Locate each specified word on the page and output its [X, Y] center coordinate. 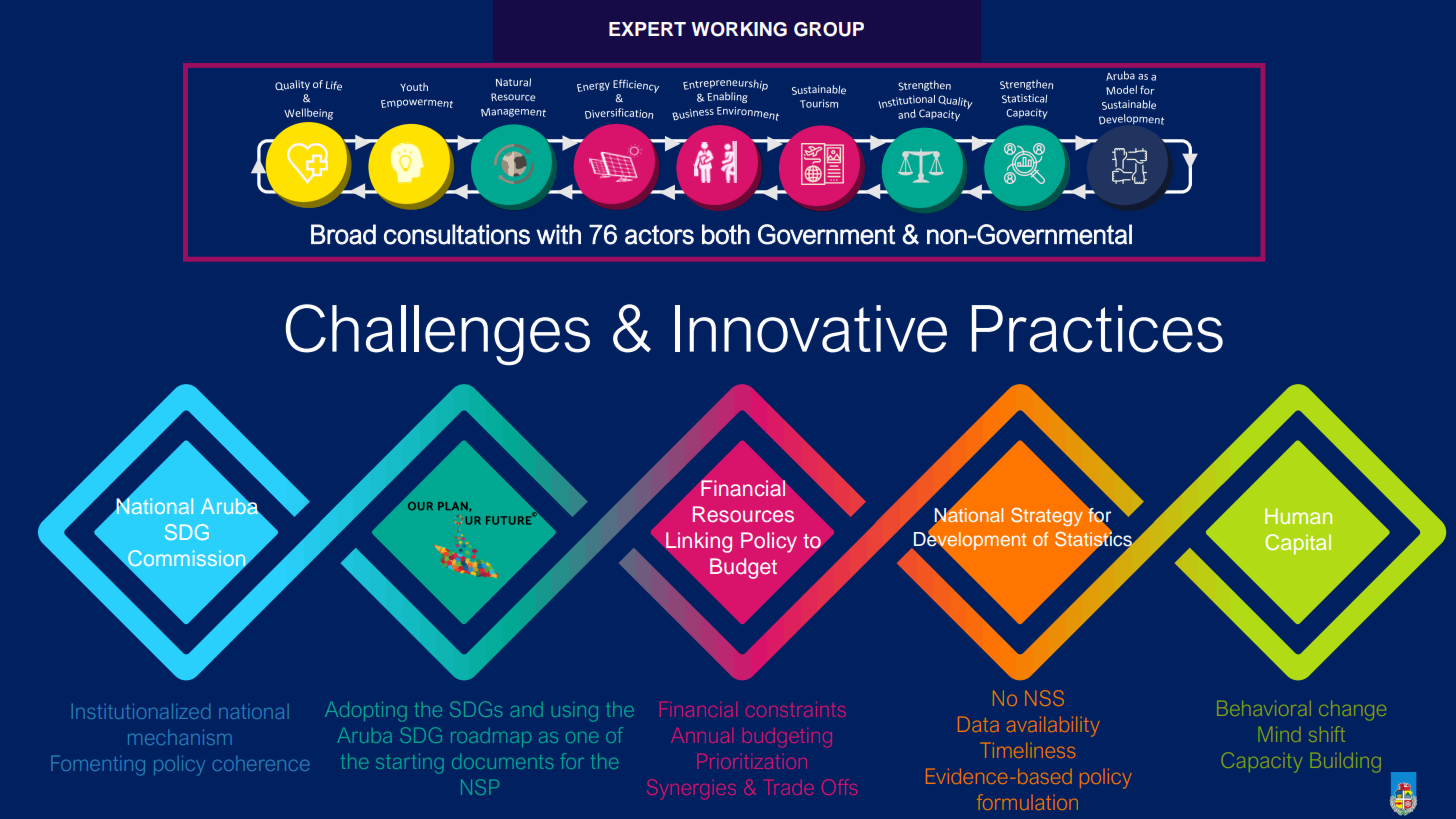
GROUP [829, 29]
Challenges [438, 335]
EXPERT [647, 29]
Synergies [691, 789]
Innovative [811, 329]
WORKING [739, 29]
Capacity [1262, 762]
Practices [1097, 329]
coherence [261, 763]
